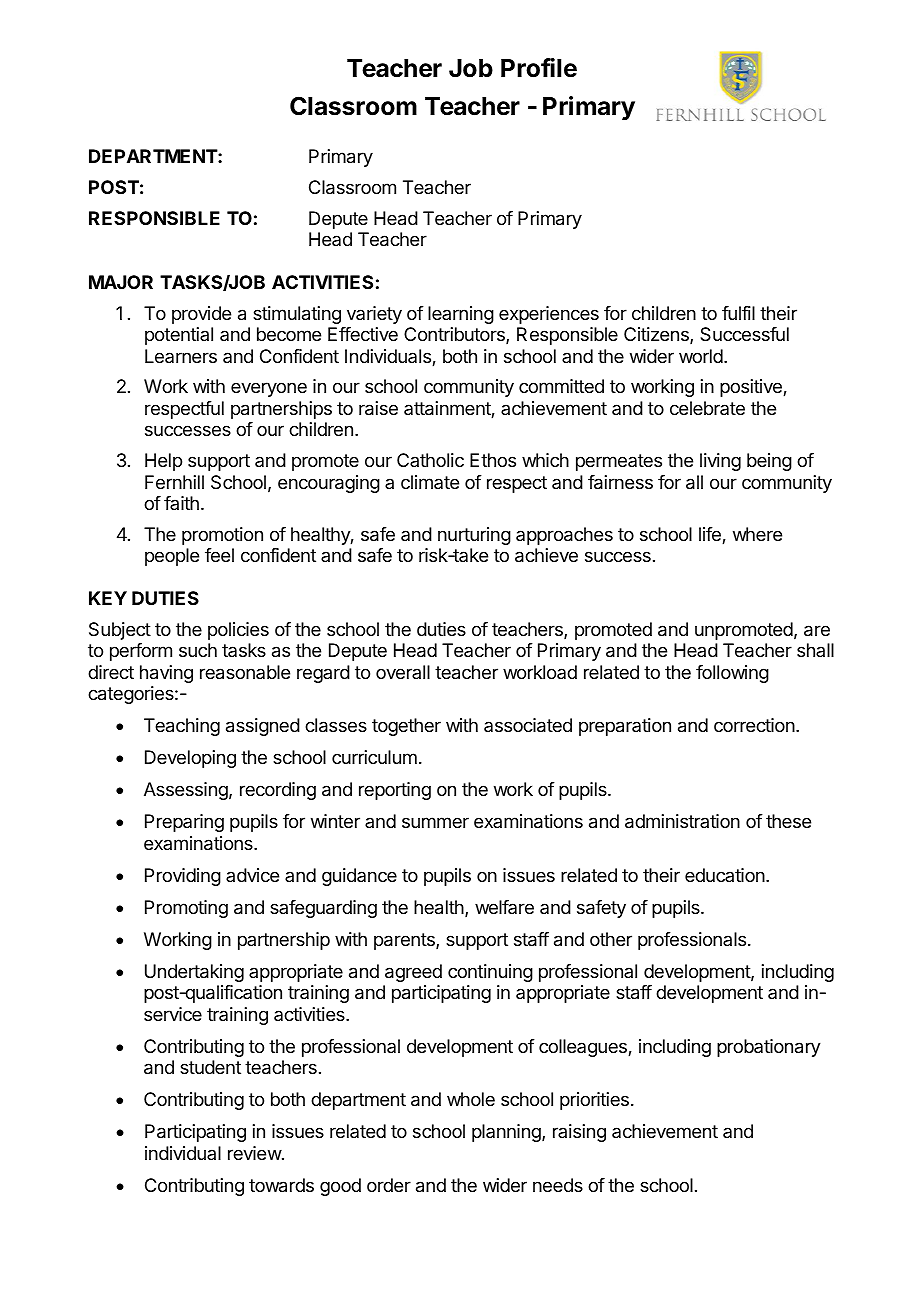  I want to click on MAJOR, so click(121, 282).
